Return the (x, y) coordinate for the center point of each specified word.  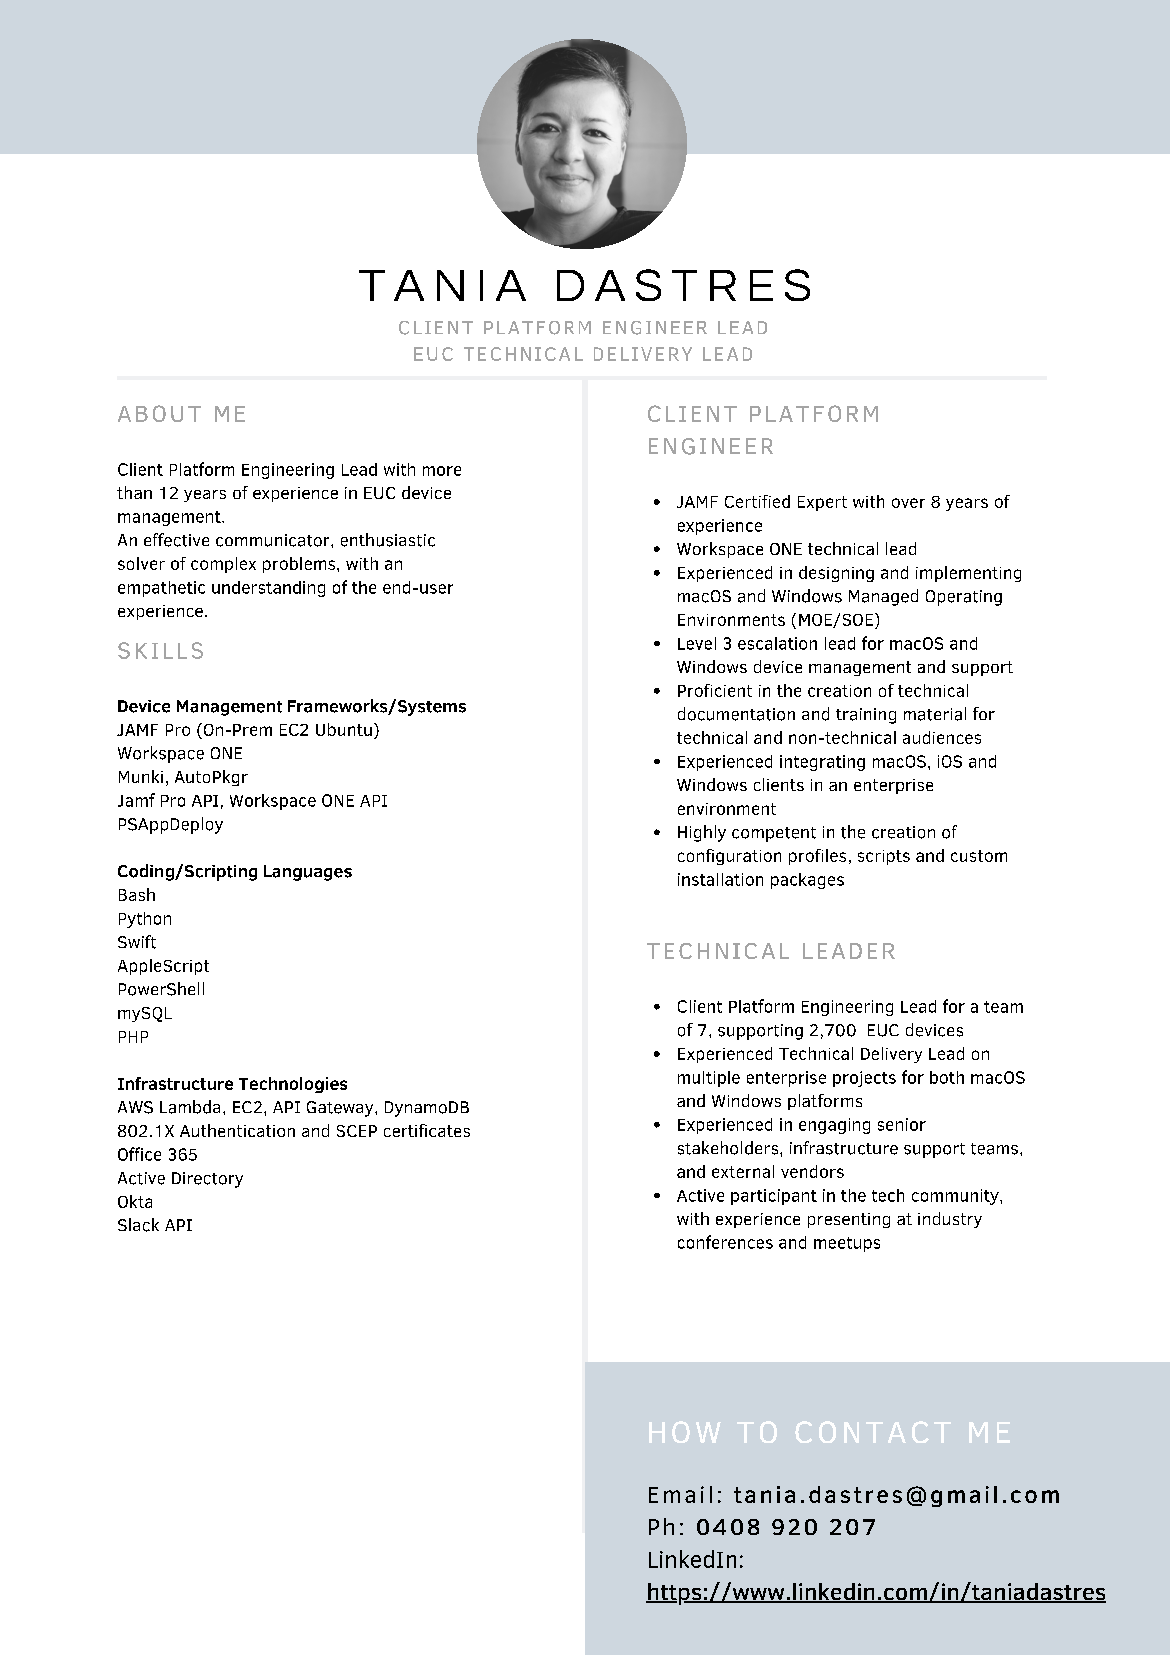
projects (864, 1079)
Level (697, 643)
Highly (702, 833)
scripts (884, 857)
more (442, 471)
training (866, 716)
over (908, 503)
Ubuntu (344, 729)
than (134, 492)
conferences (725, 1242)
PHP (133, 1037)
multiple (709, 1079)
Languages (308, 873)
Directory (207, 1180)
